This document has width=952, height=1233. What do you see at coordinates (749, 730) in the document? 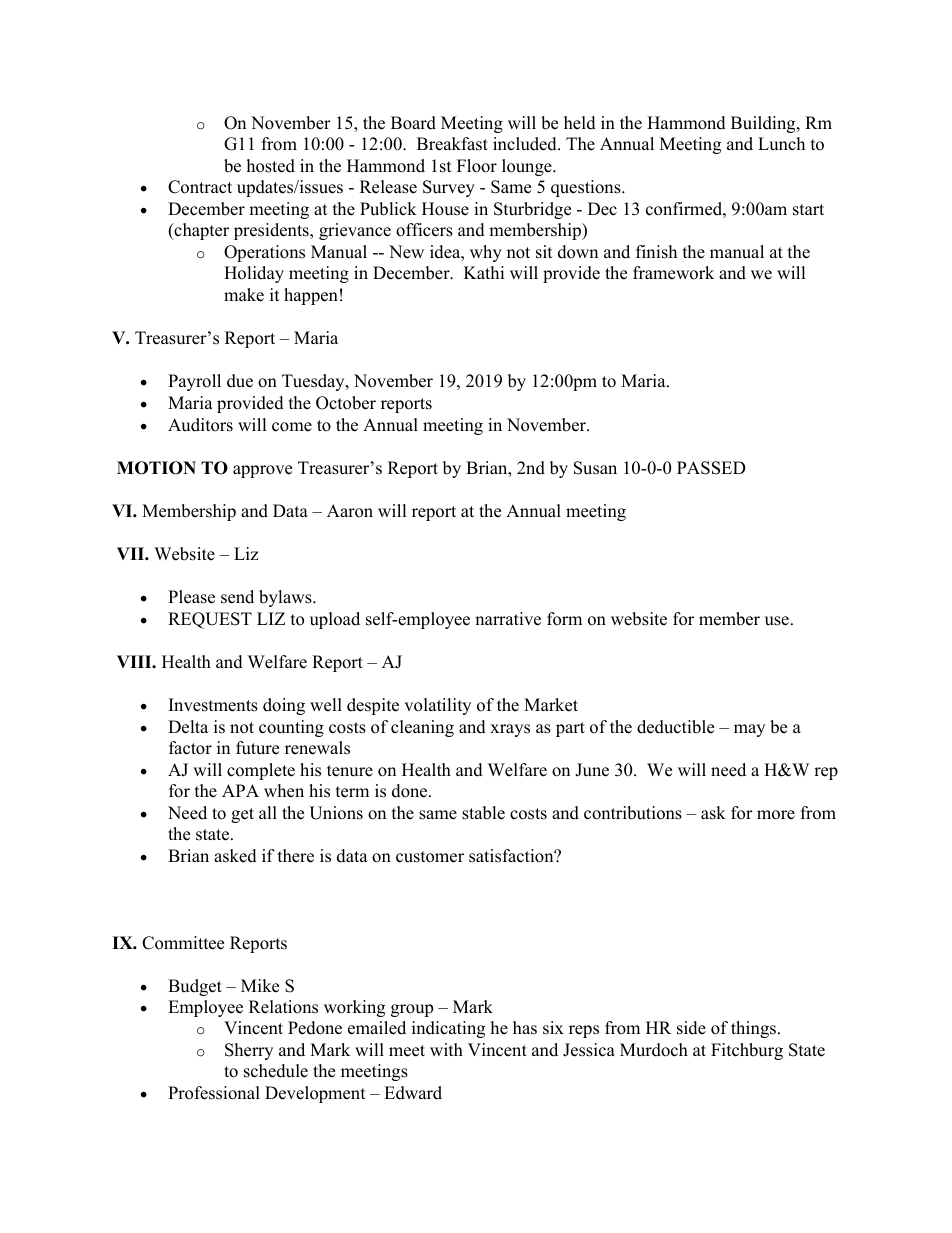
I see `may` at bounding box center [749, 730].
